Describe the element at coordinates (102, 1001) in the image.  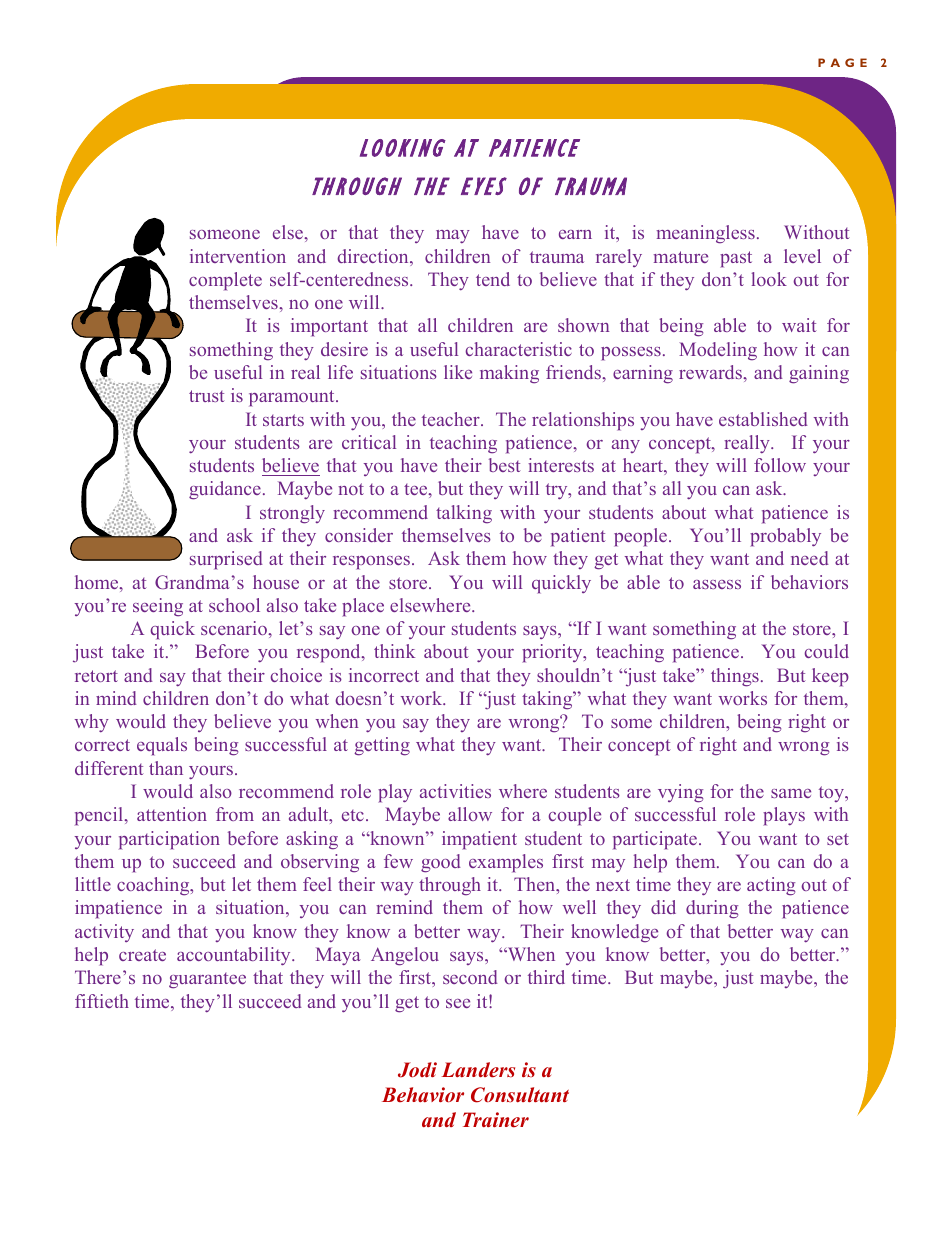
I see `fiftieth` at that location.
